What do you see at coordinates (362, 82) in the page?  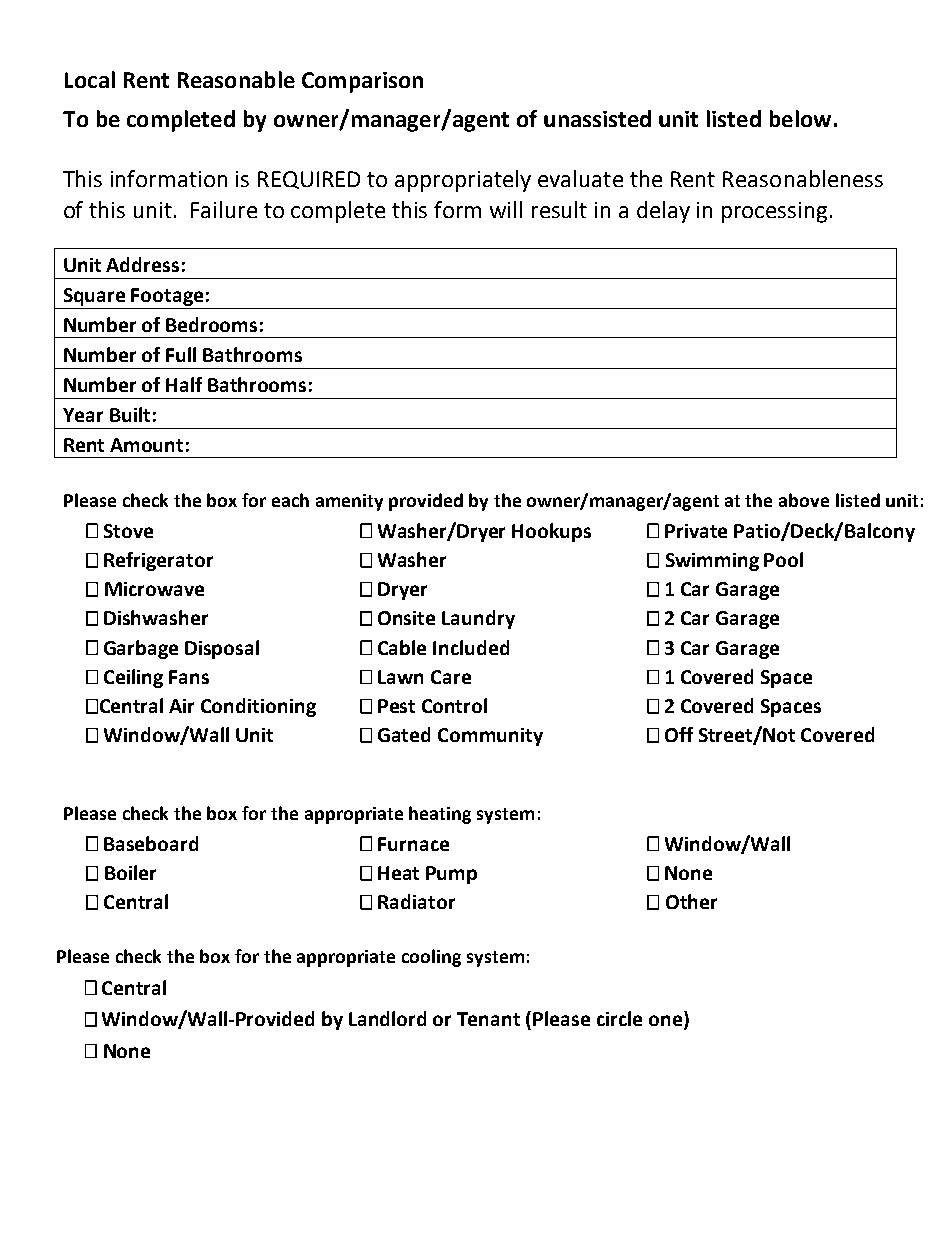 I see `Comparison` at bounding box center [362, 82].
